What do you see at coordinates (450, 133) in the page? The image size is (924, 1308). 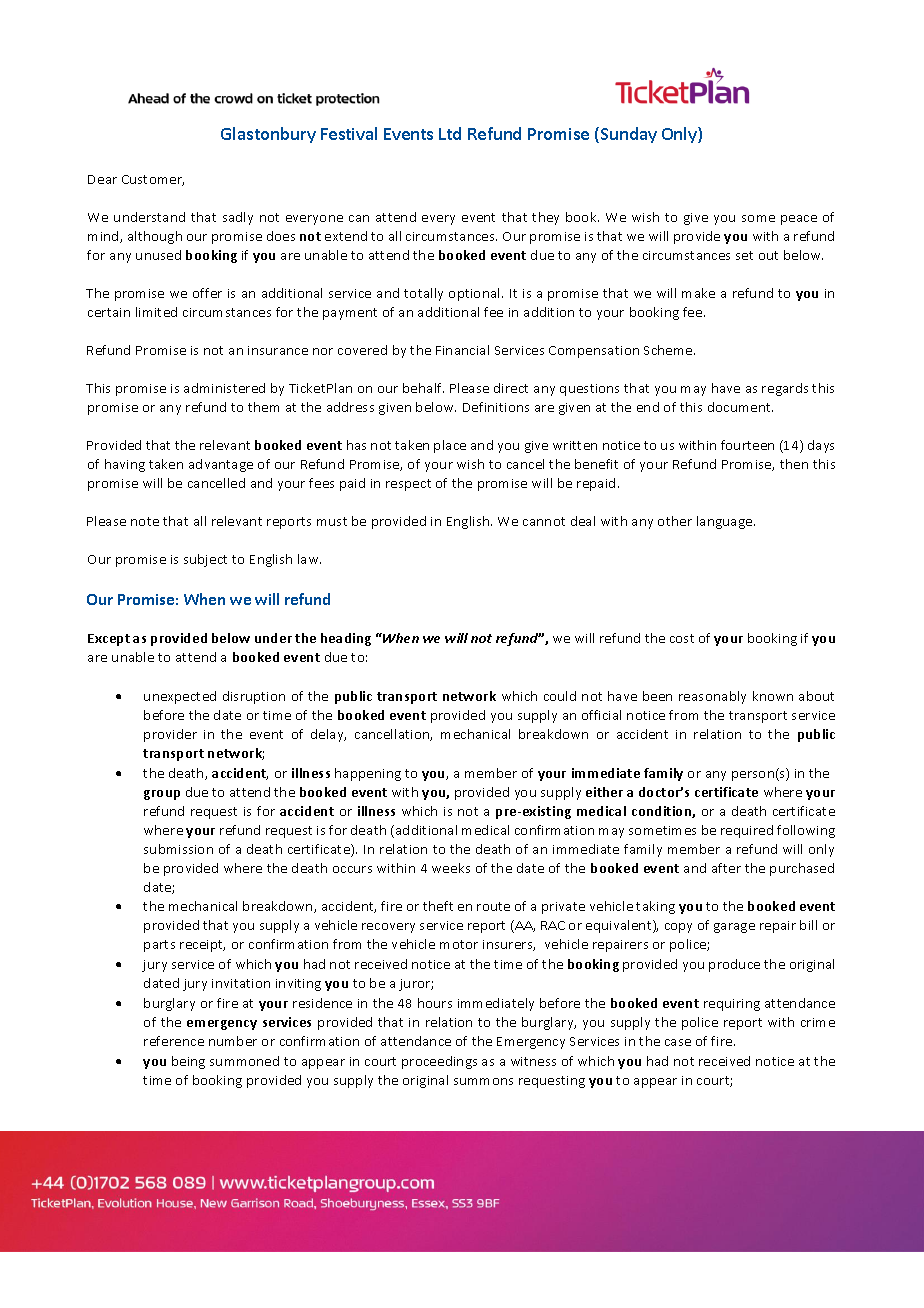 I see `Ltd` at bounding box center [450, 133].
